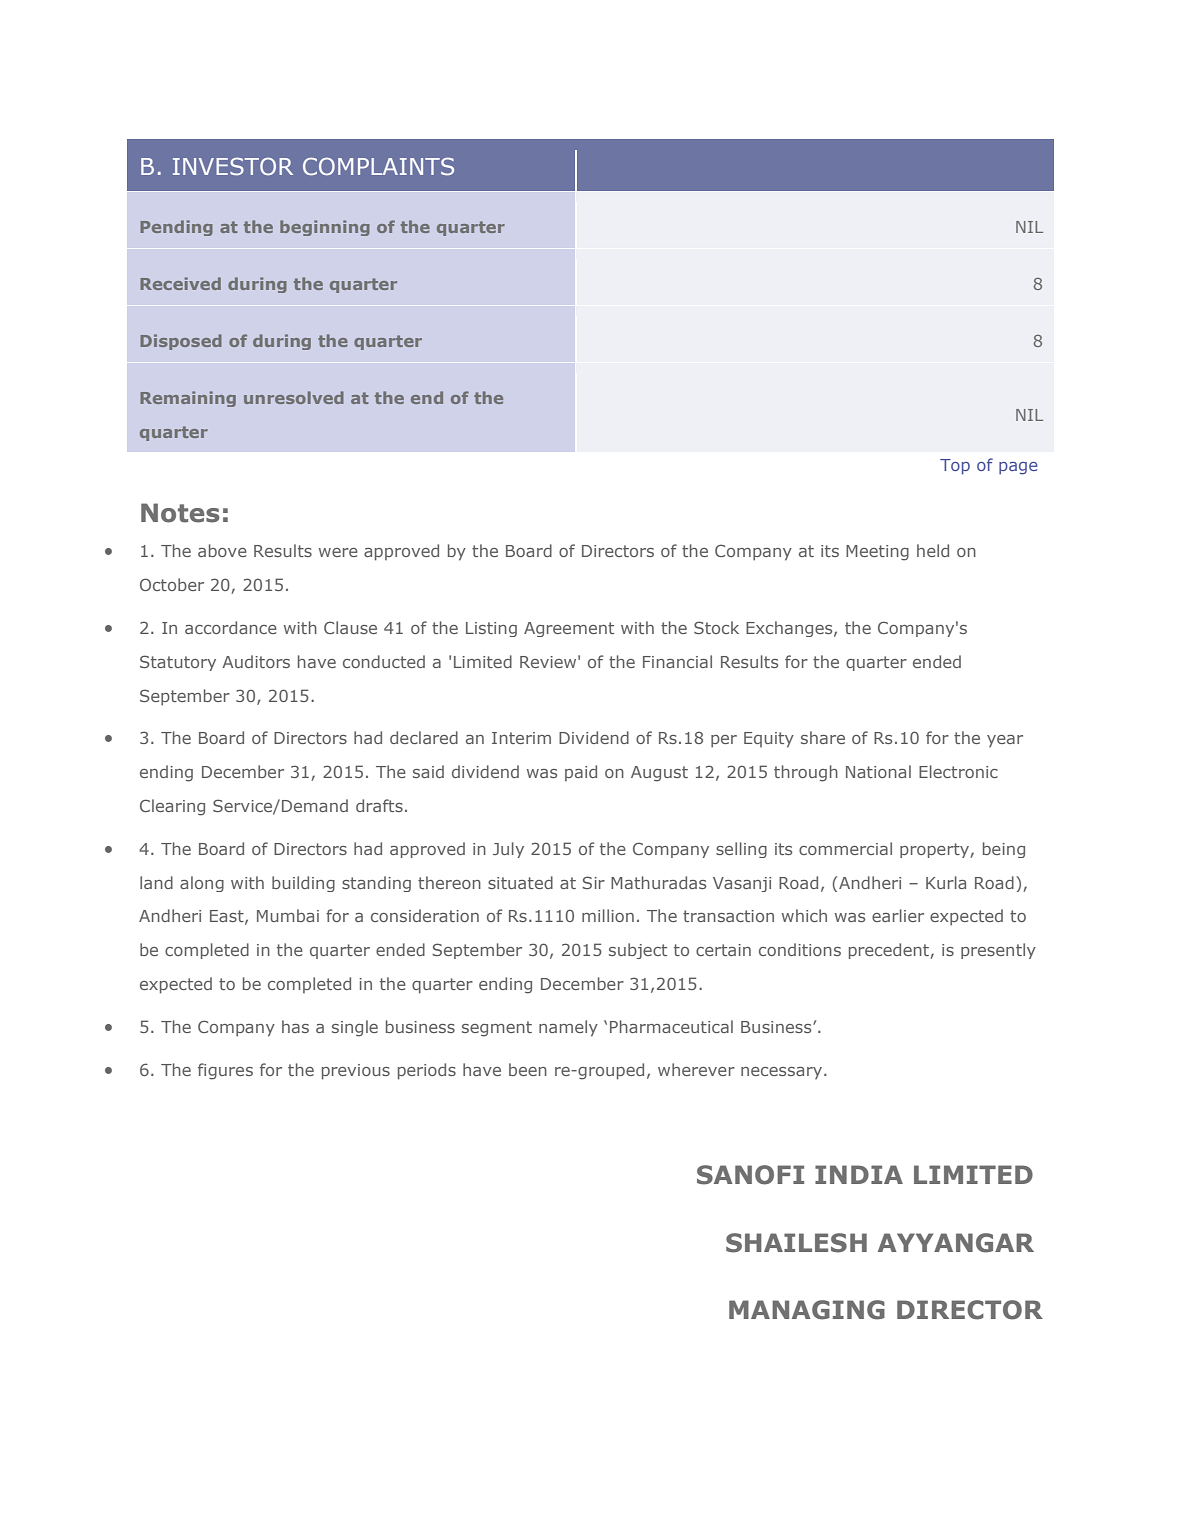 This screenshot has width=1182, height=1530. What do you see at coordinates (955, 467) in the screenshot?
I see `Top` at bounding box center [955, 467].
